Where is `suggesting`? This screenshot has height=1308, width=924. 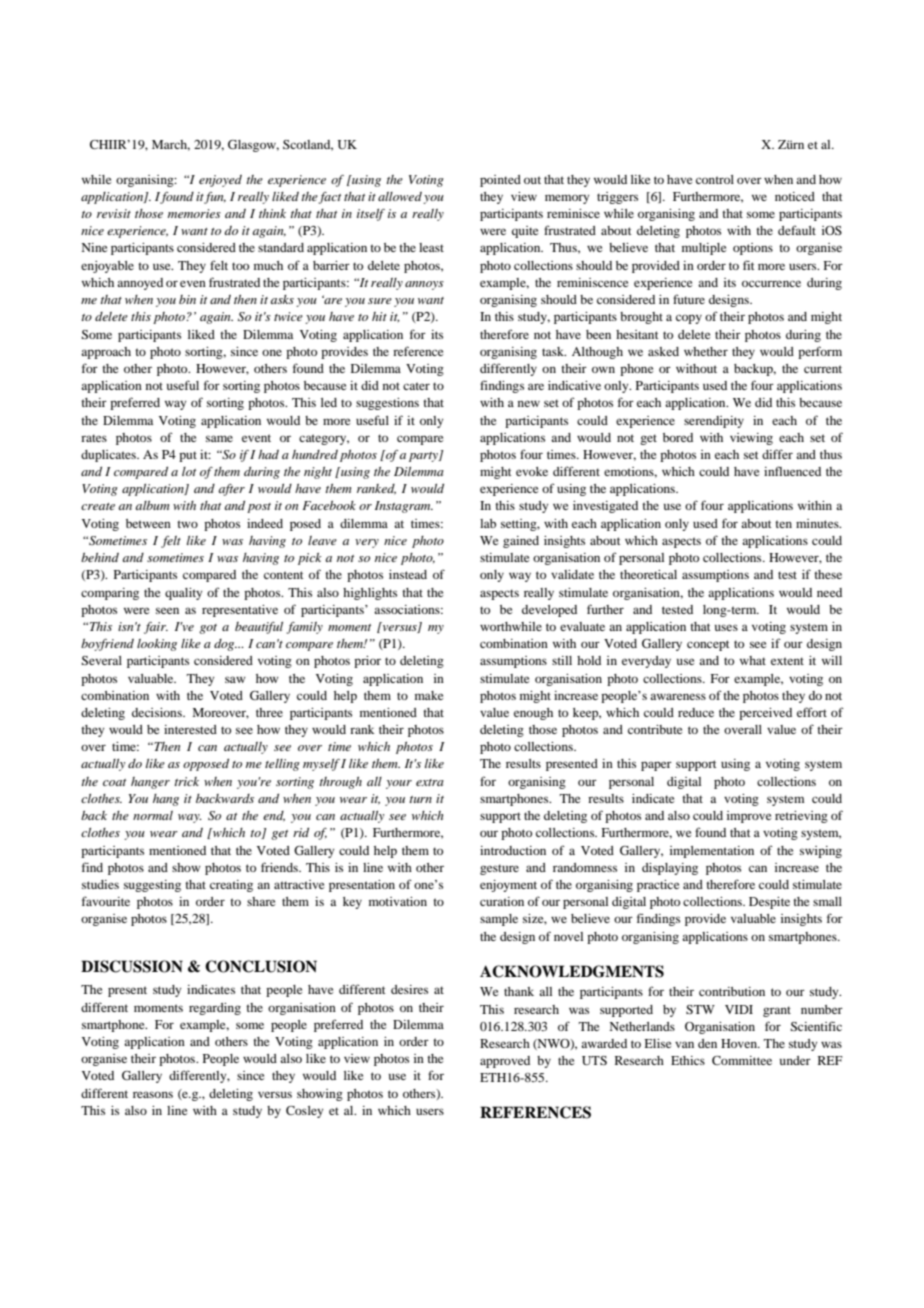 suggesting is located at coordinates (152, 886).
